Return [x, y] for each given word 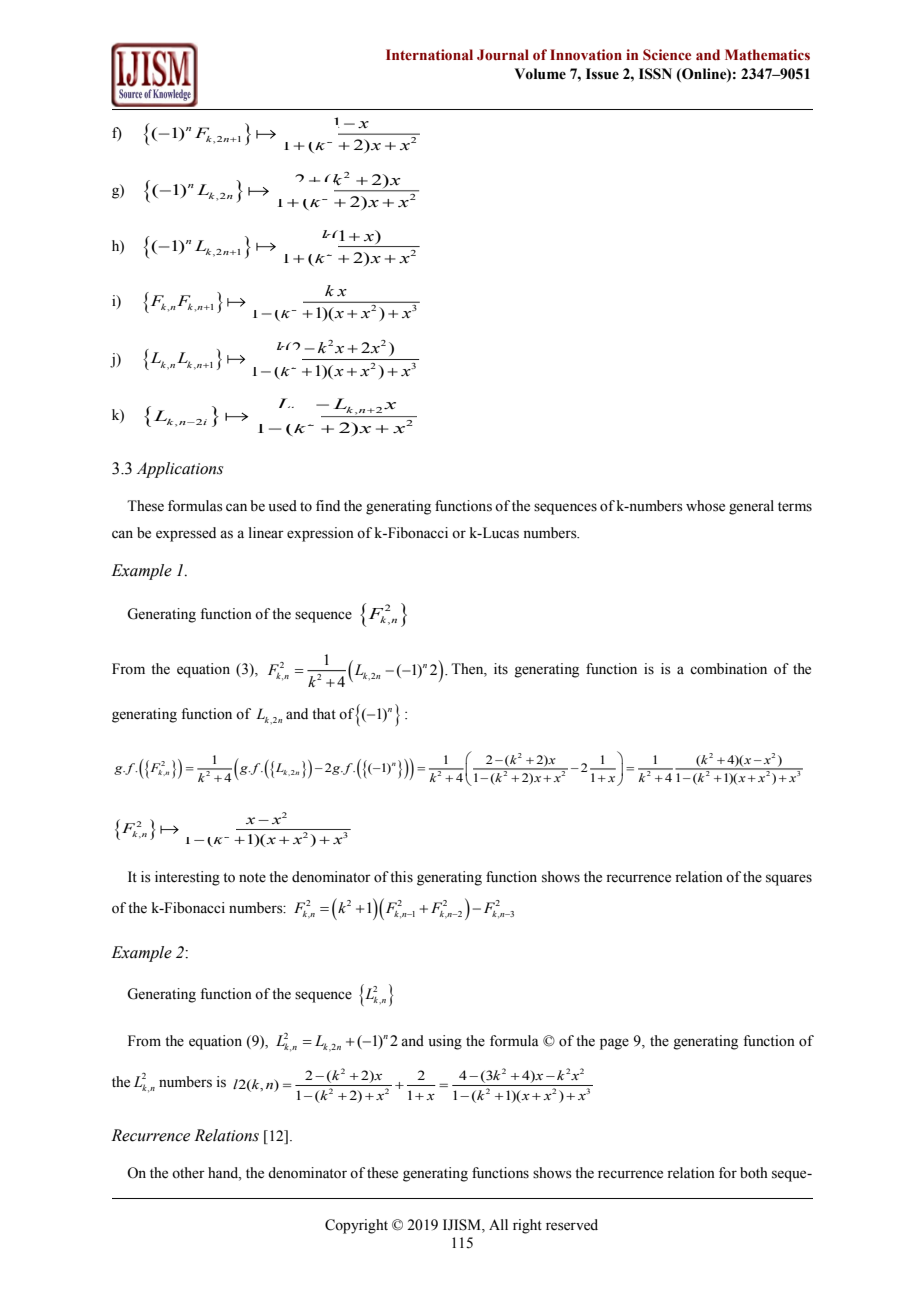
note [252, 878]
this [401, 877]
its [501, 669]
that [324, 713]
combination [728, 669]
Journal [503, 54]
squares [789, 880]
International [429, 55]
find [328, 505]
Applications [180, 470]
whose [705, 506]
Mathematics [767, 54]
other [188, 1173]
